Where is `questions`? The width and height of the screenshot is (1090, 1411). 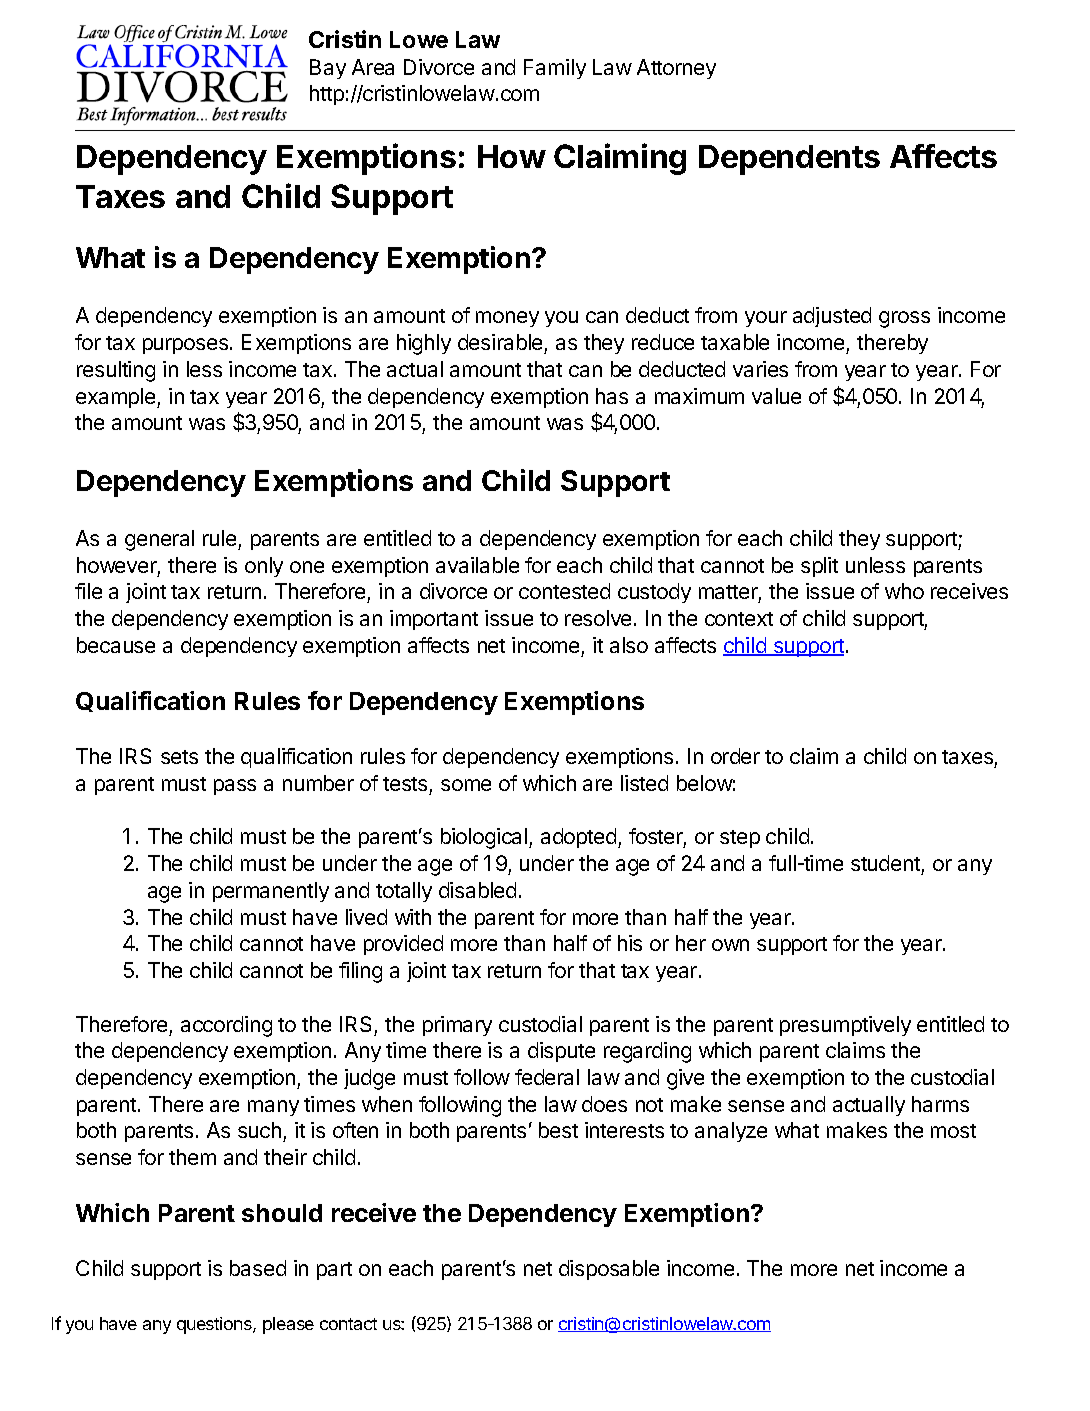 questions is located at coordinates (215, 1325).
